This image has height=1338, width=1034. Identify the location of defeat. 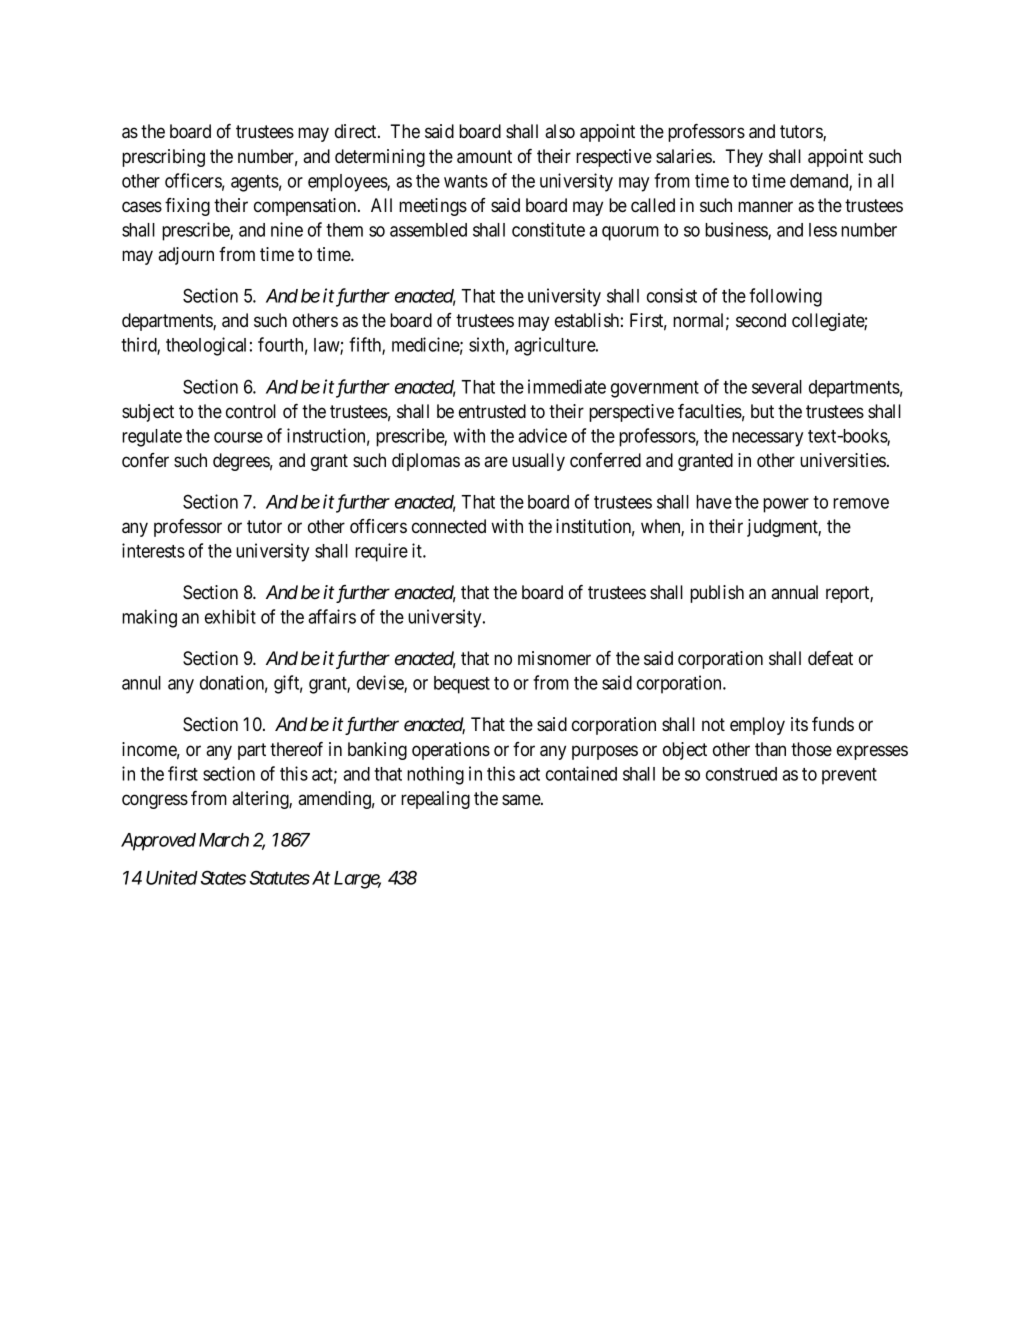
(830, 658).
